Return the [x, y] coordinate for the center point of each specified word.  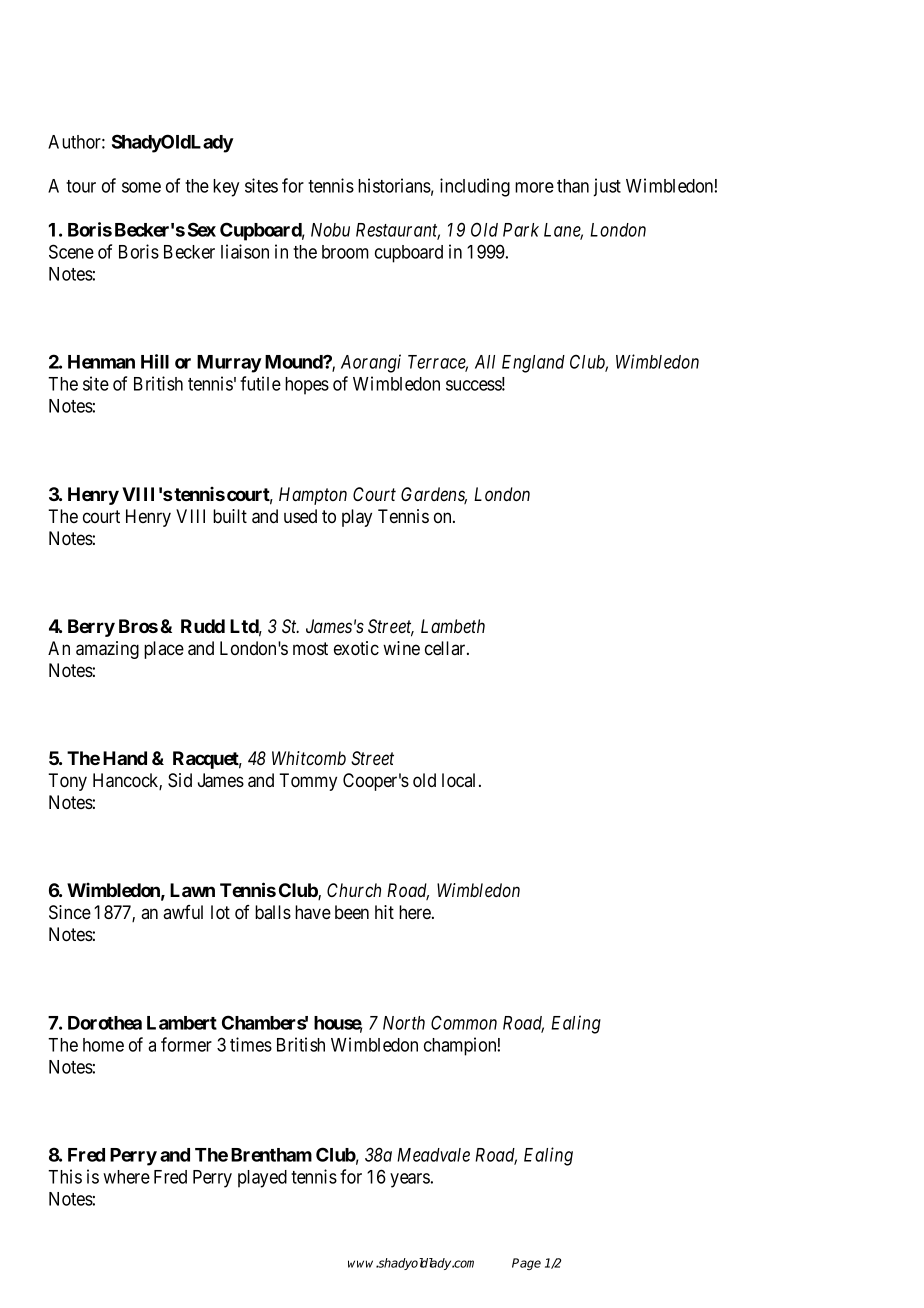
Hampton [313, 496]
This [65, 1176]
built [230, 516]
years [410, 1180]
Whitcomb [309, 758]
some [141, 187]
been [352, 912]
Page [526, 1264]
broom [345, 252]
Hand [125, 758]
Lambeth [453, 626]
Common [464, 1022]
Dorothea [105, 1023]
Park [521, 230]
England [533, 364]
